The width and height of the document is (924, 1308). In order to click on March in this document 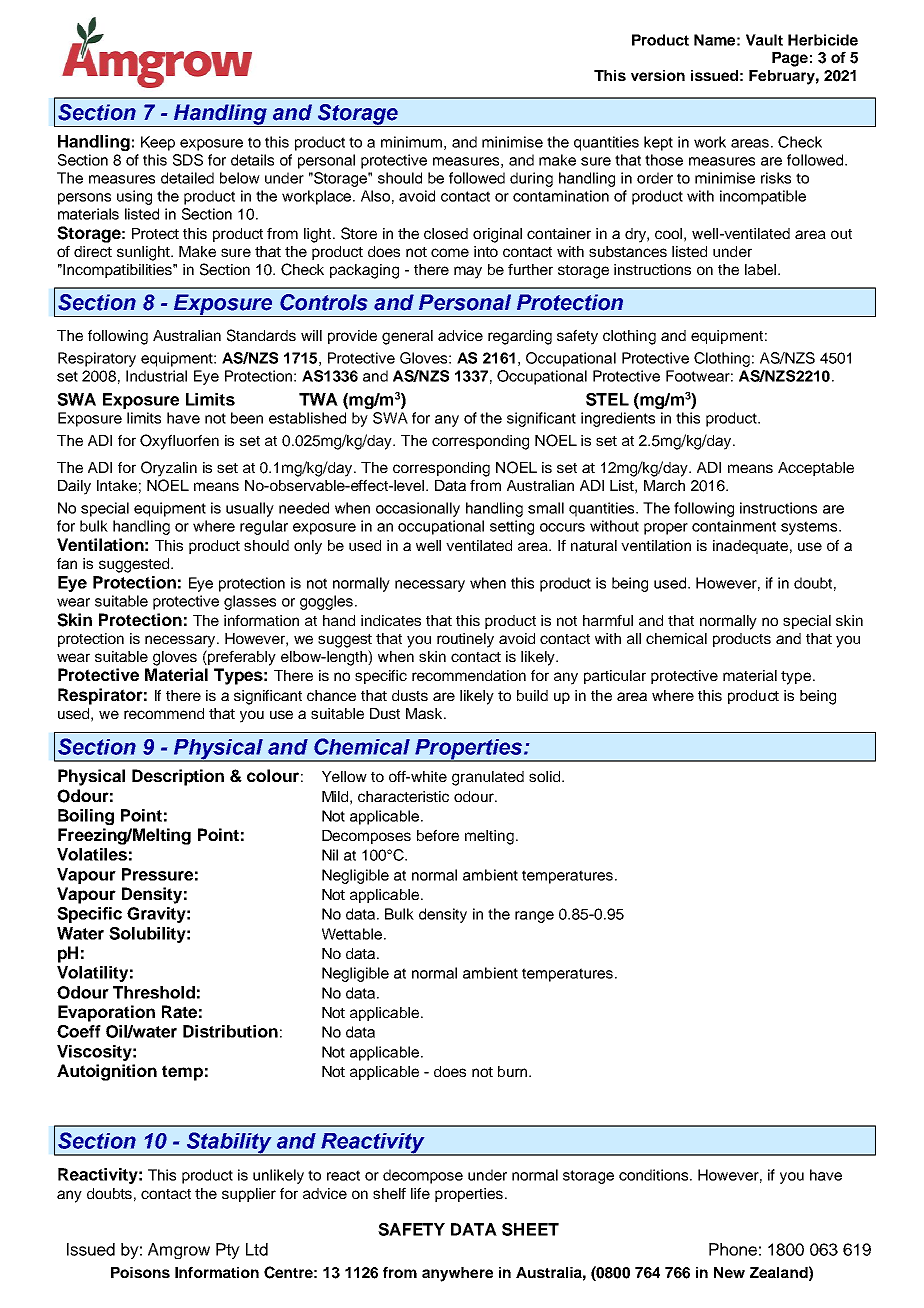, I will do `click(664, 485)`.
